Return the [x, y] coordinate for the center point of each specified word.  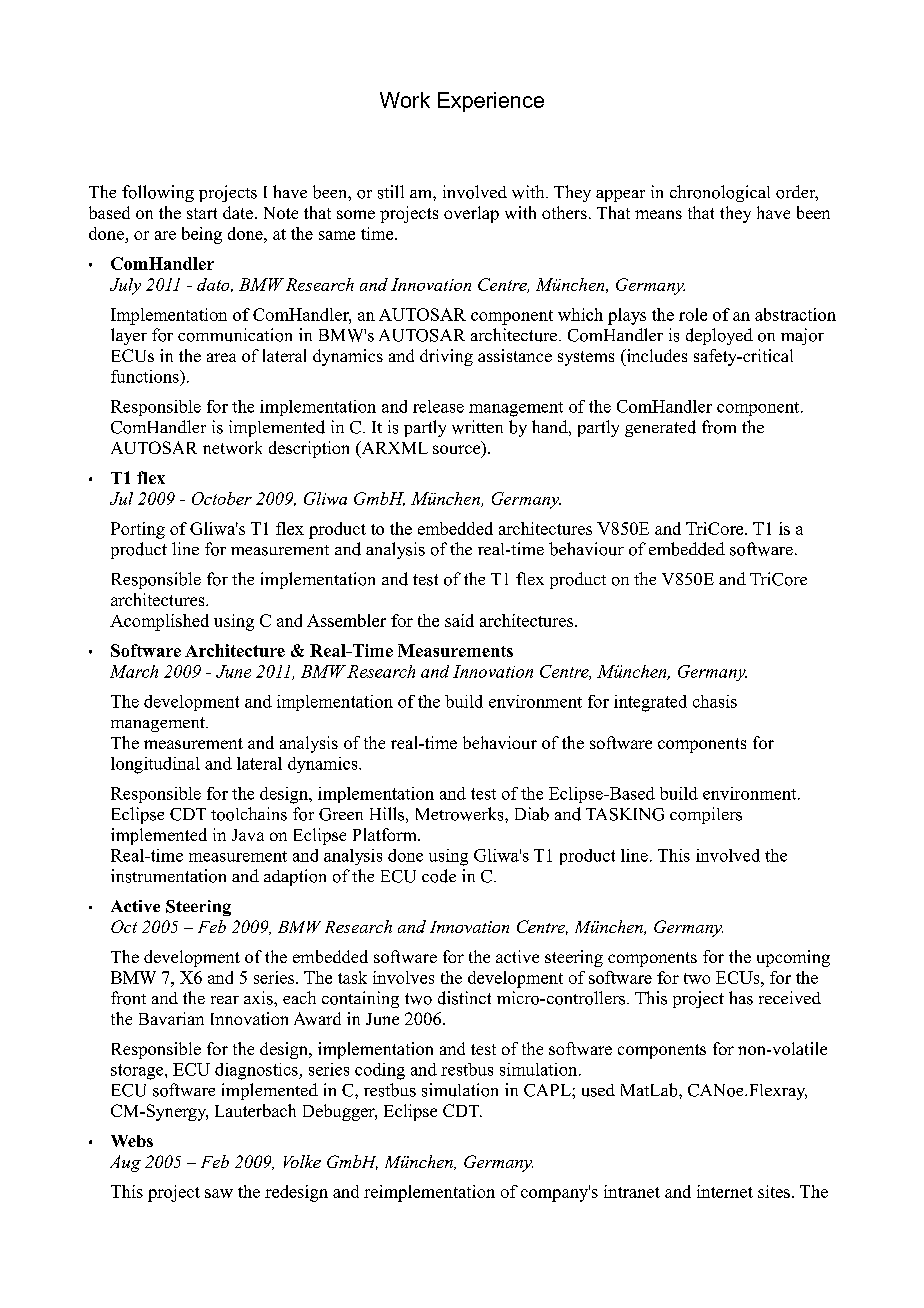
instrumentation [168, 876]
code [439, 876]
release [438, 406]
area [221, 357]
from [719, 427]
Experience [491, 102]
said [459, 620]
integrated [650, 703]
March [134, 671]
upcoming [793, 958]
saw [219, 1193]
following [158, 193]
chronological [720, 193]
